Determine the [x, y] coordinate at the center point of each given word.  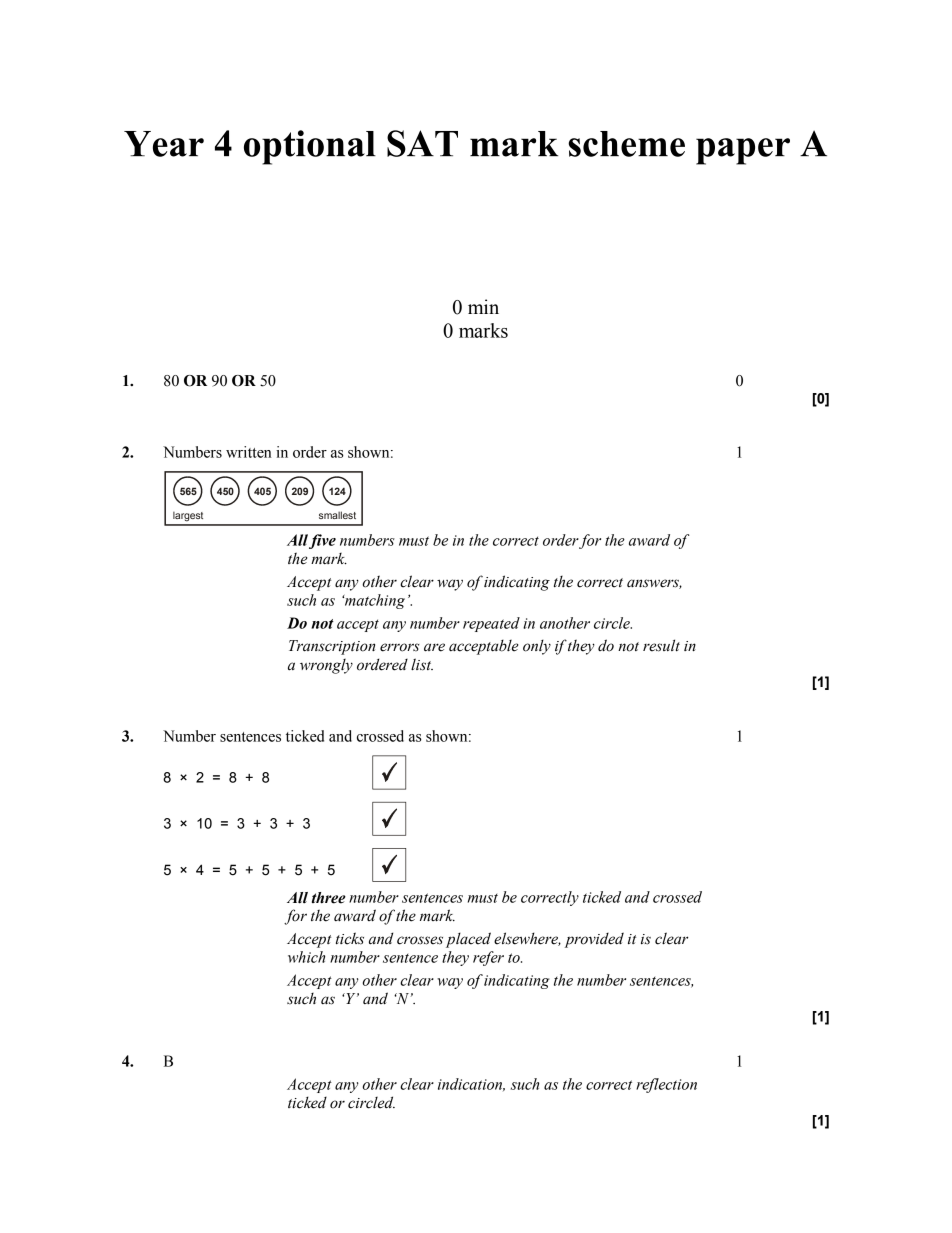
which [306, 957]
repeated [491, 624]
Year [164, 144]
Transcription [332, 647]
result [661, 645]
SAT [422, 143]
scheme [626, 144]
